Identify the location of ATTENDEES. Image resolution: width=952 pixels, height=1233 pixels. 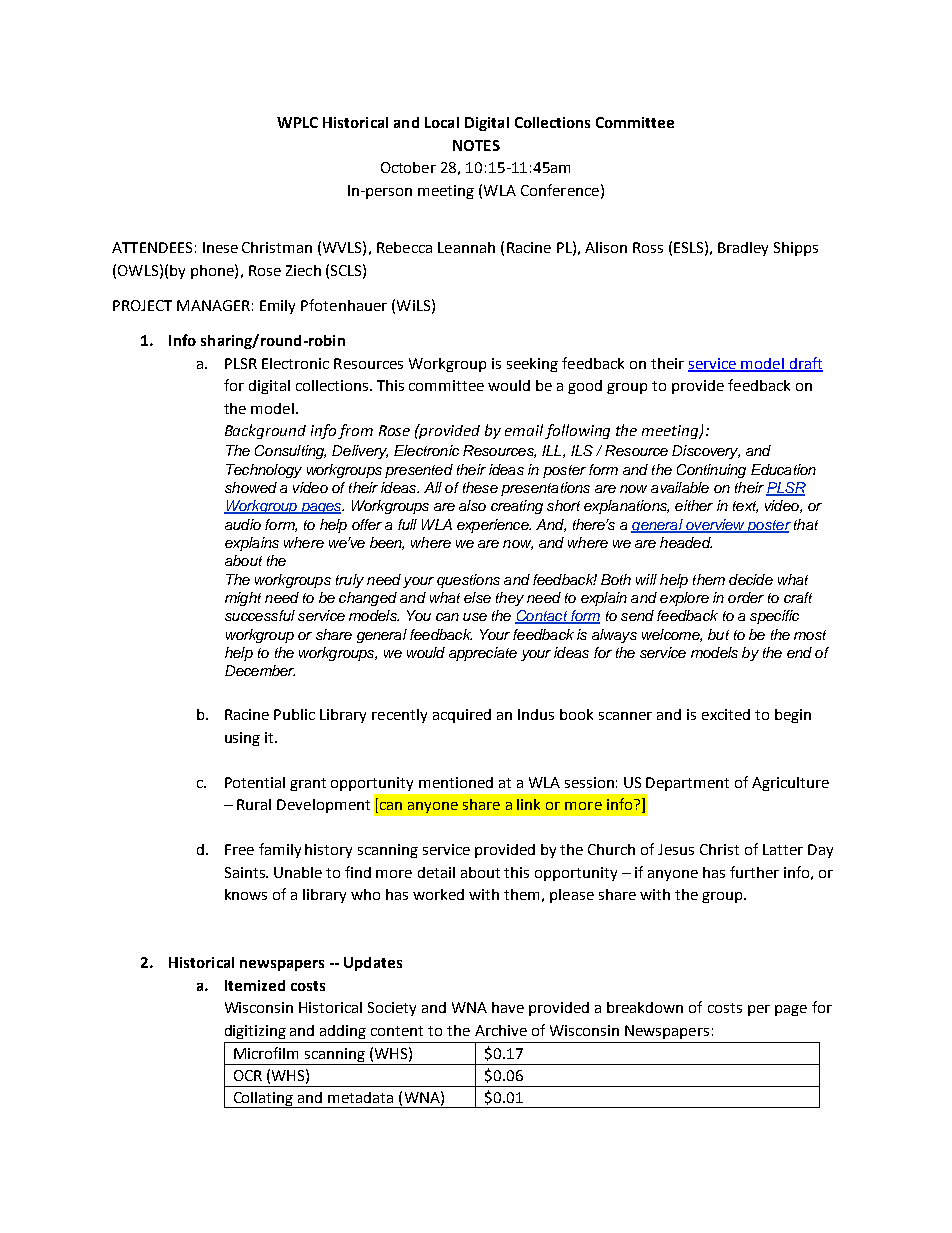
(152, 247).
